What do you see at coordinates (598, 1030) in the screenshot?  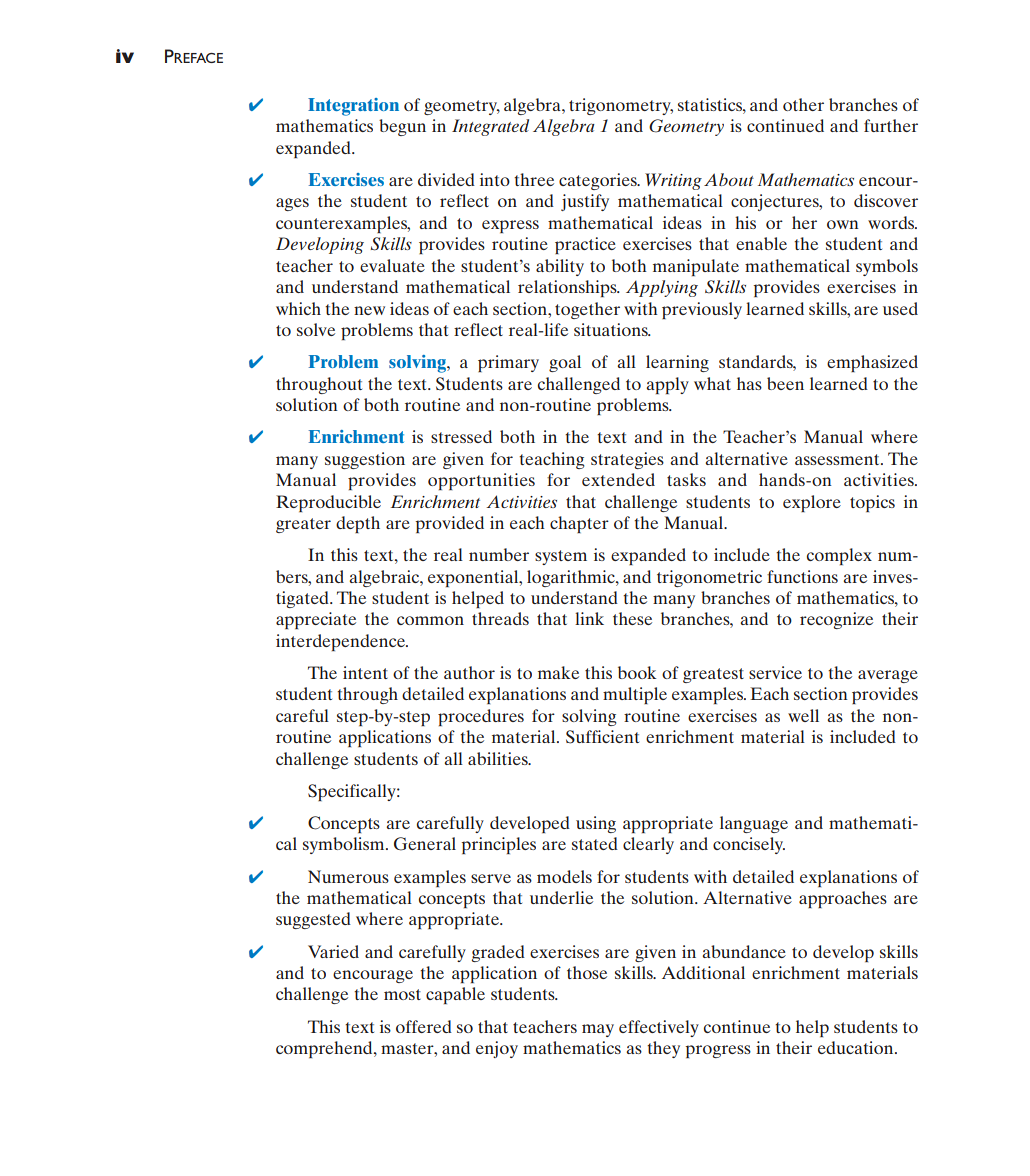 I see `may` at bounding box center [598, 1030].
